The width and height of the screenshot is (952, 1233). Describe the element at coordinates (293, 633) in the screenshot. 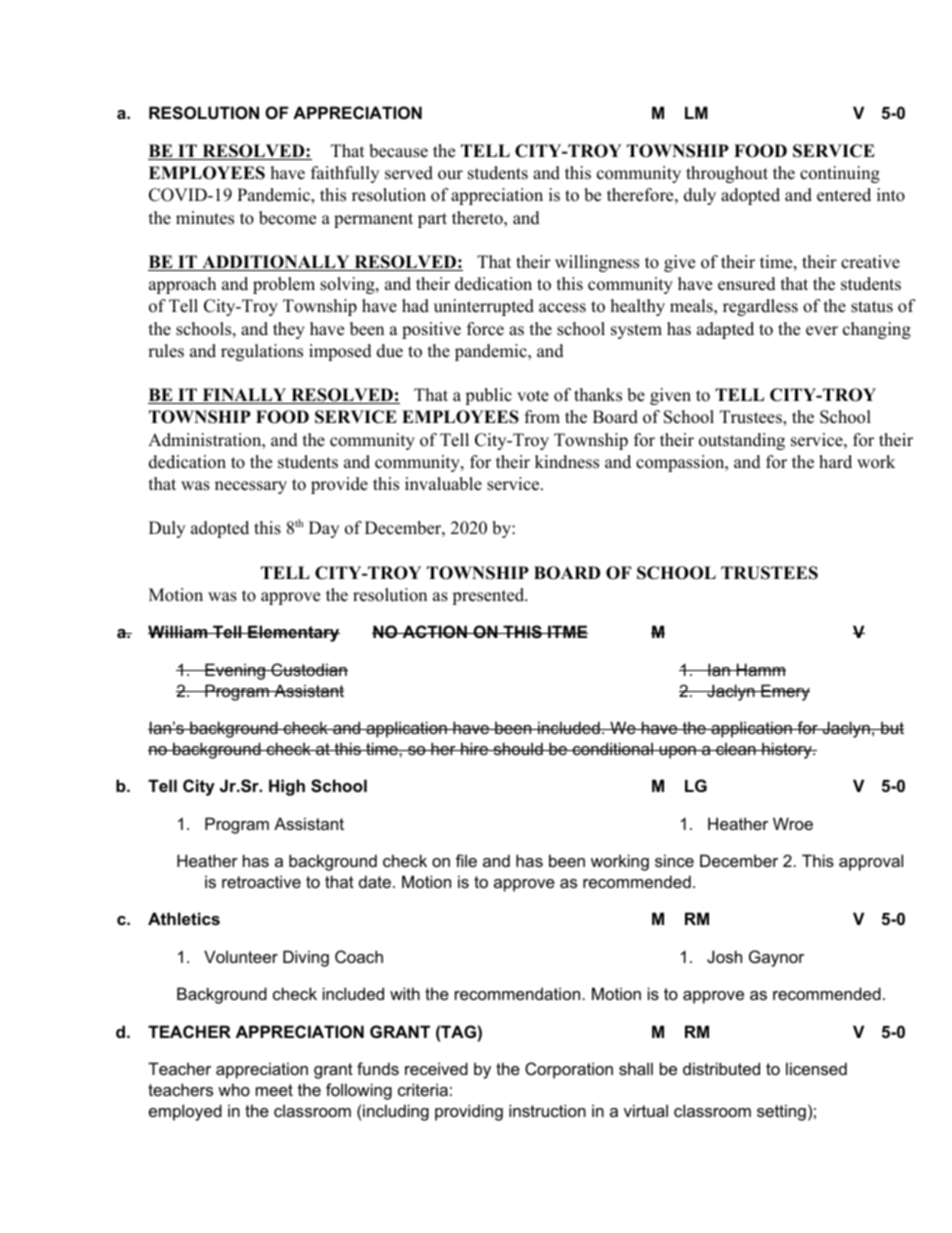

I see `Elementary` at that location.
